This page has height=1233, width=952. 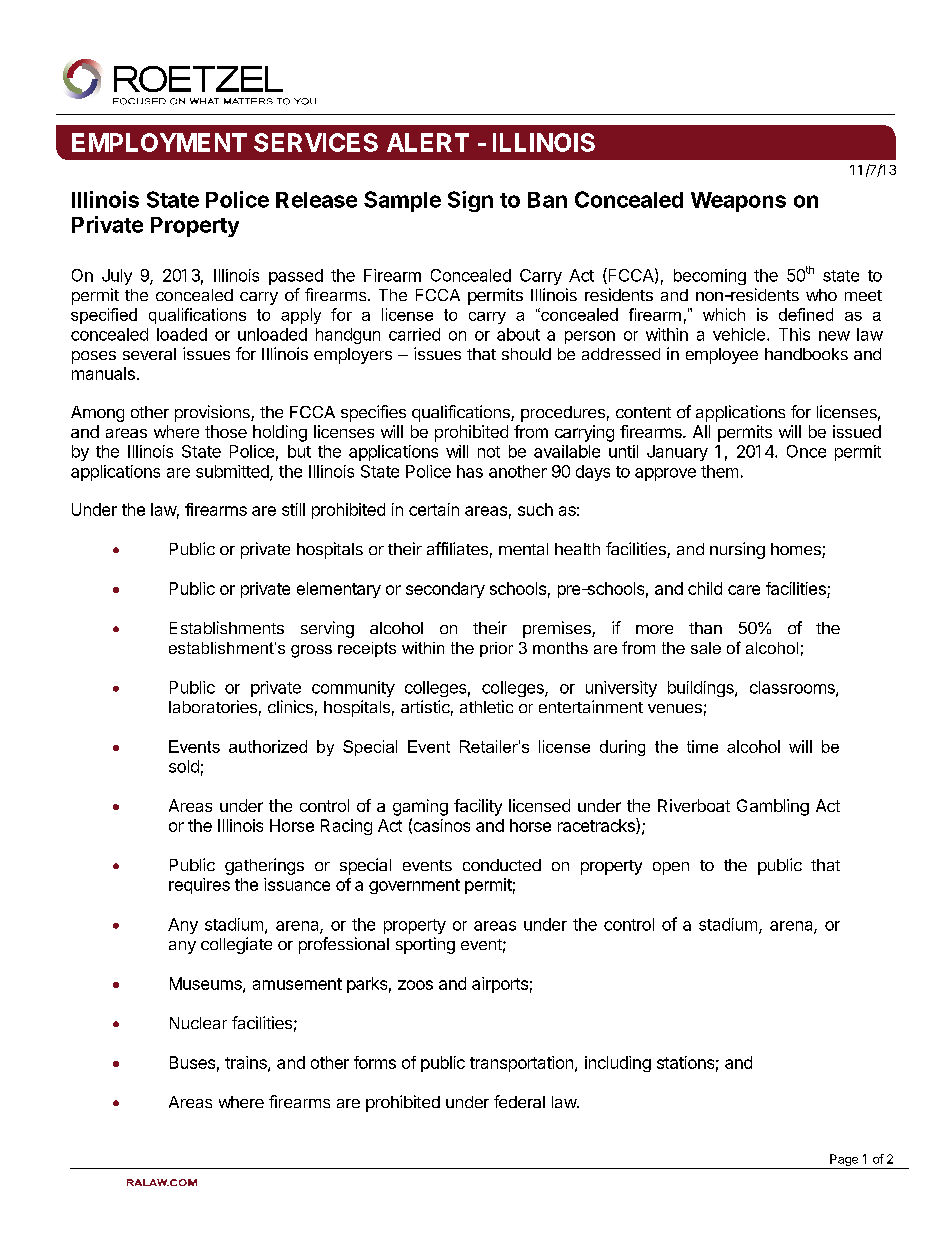 I want to click on Weapons, so click(x=738, y=202).
